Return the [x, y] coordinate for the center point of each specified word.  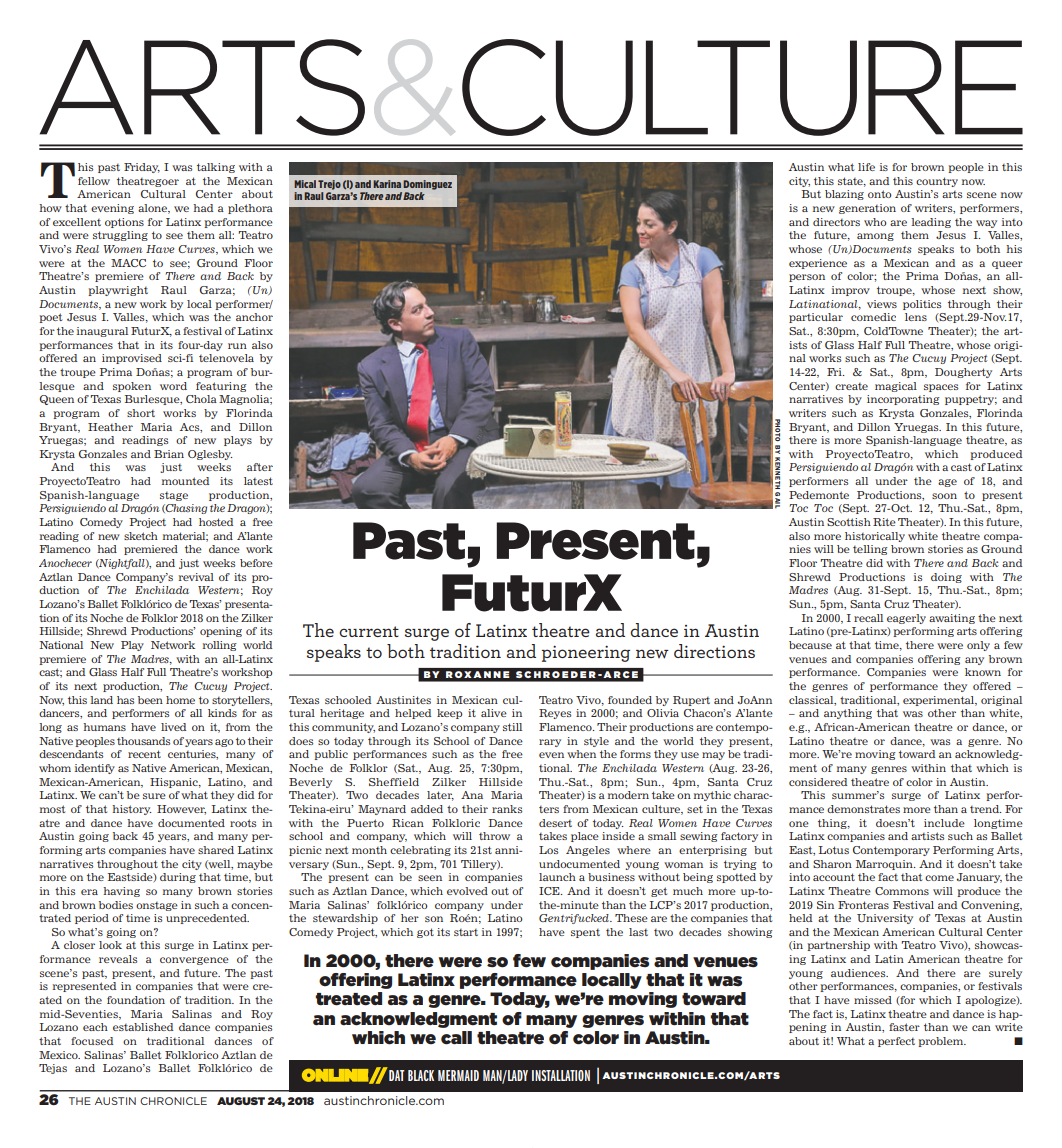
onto [880, 194]
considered [818, 782]
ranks [507, 809]
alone [154, 209]
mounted [185, 481]
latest [258, 481]
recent [144, 754]
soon [944, 496]
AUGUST [241, 1101]
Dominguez [427, 185]
